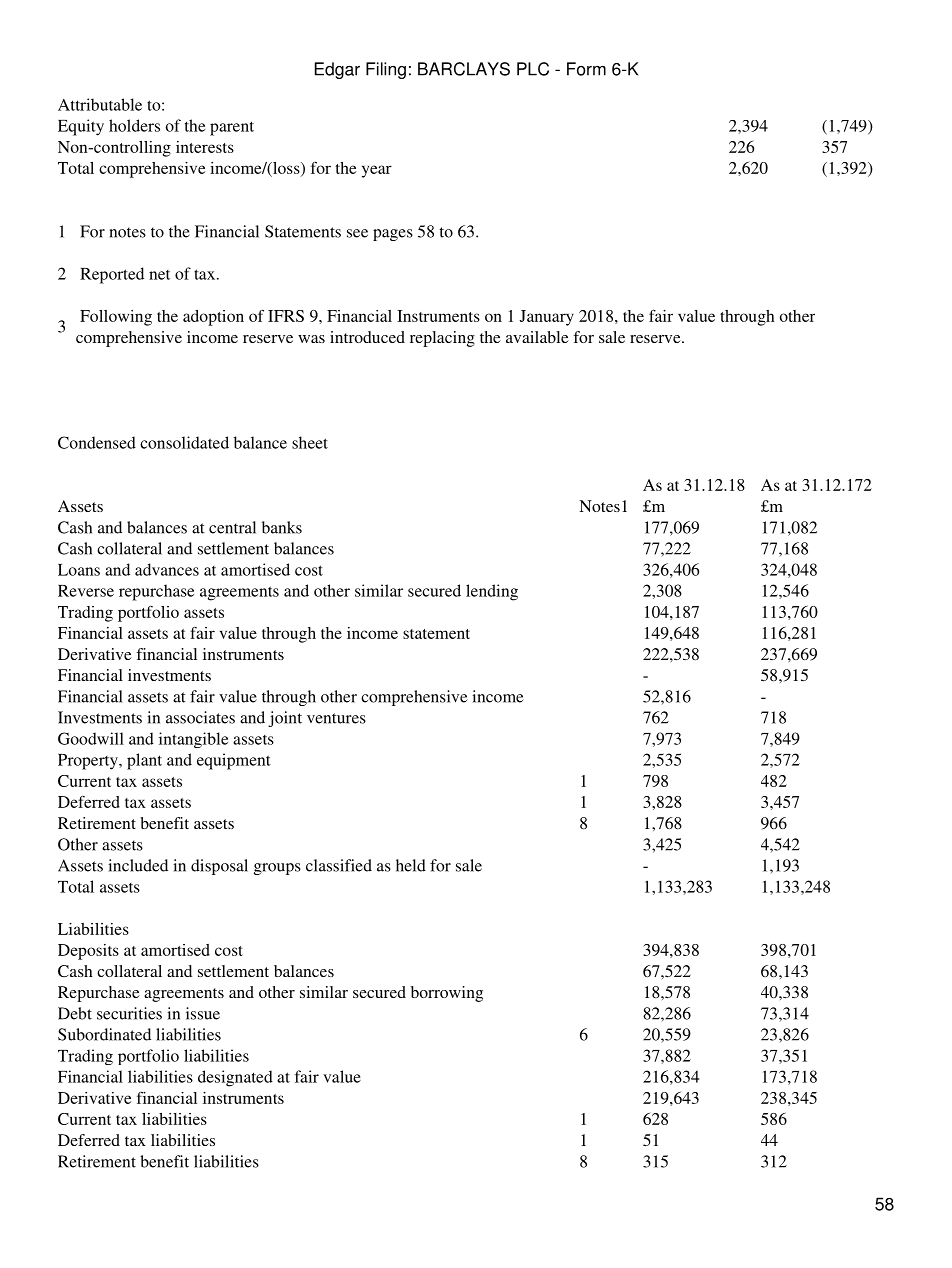 Image resolution: width=952 pixels, height=1268 pixels. I want to click on Following, so click(116, 318).
